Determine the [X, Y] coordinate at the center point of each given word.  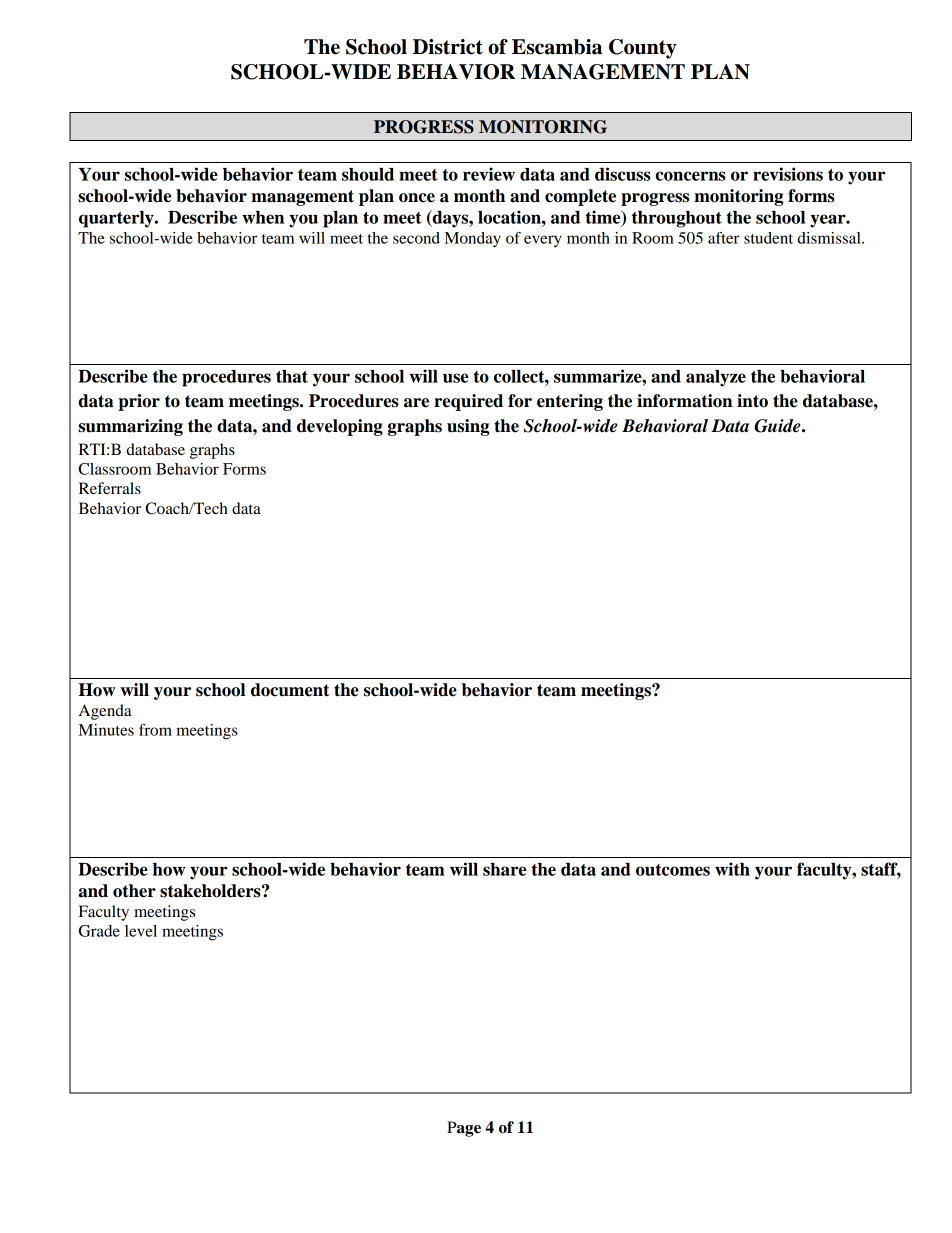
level [141, 931]
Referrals [110, 488]
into [752, 401]
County [643, 49]
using [468, 427]
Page [464, 1129]
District [448, 47]
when [263, 217]
